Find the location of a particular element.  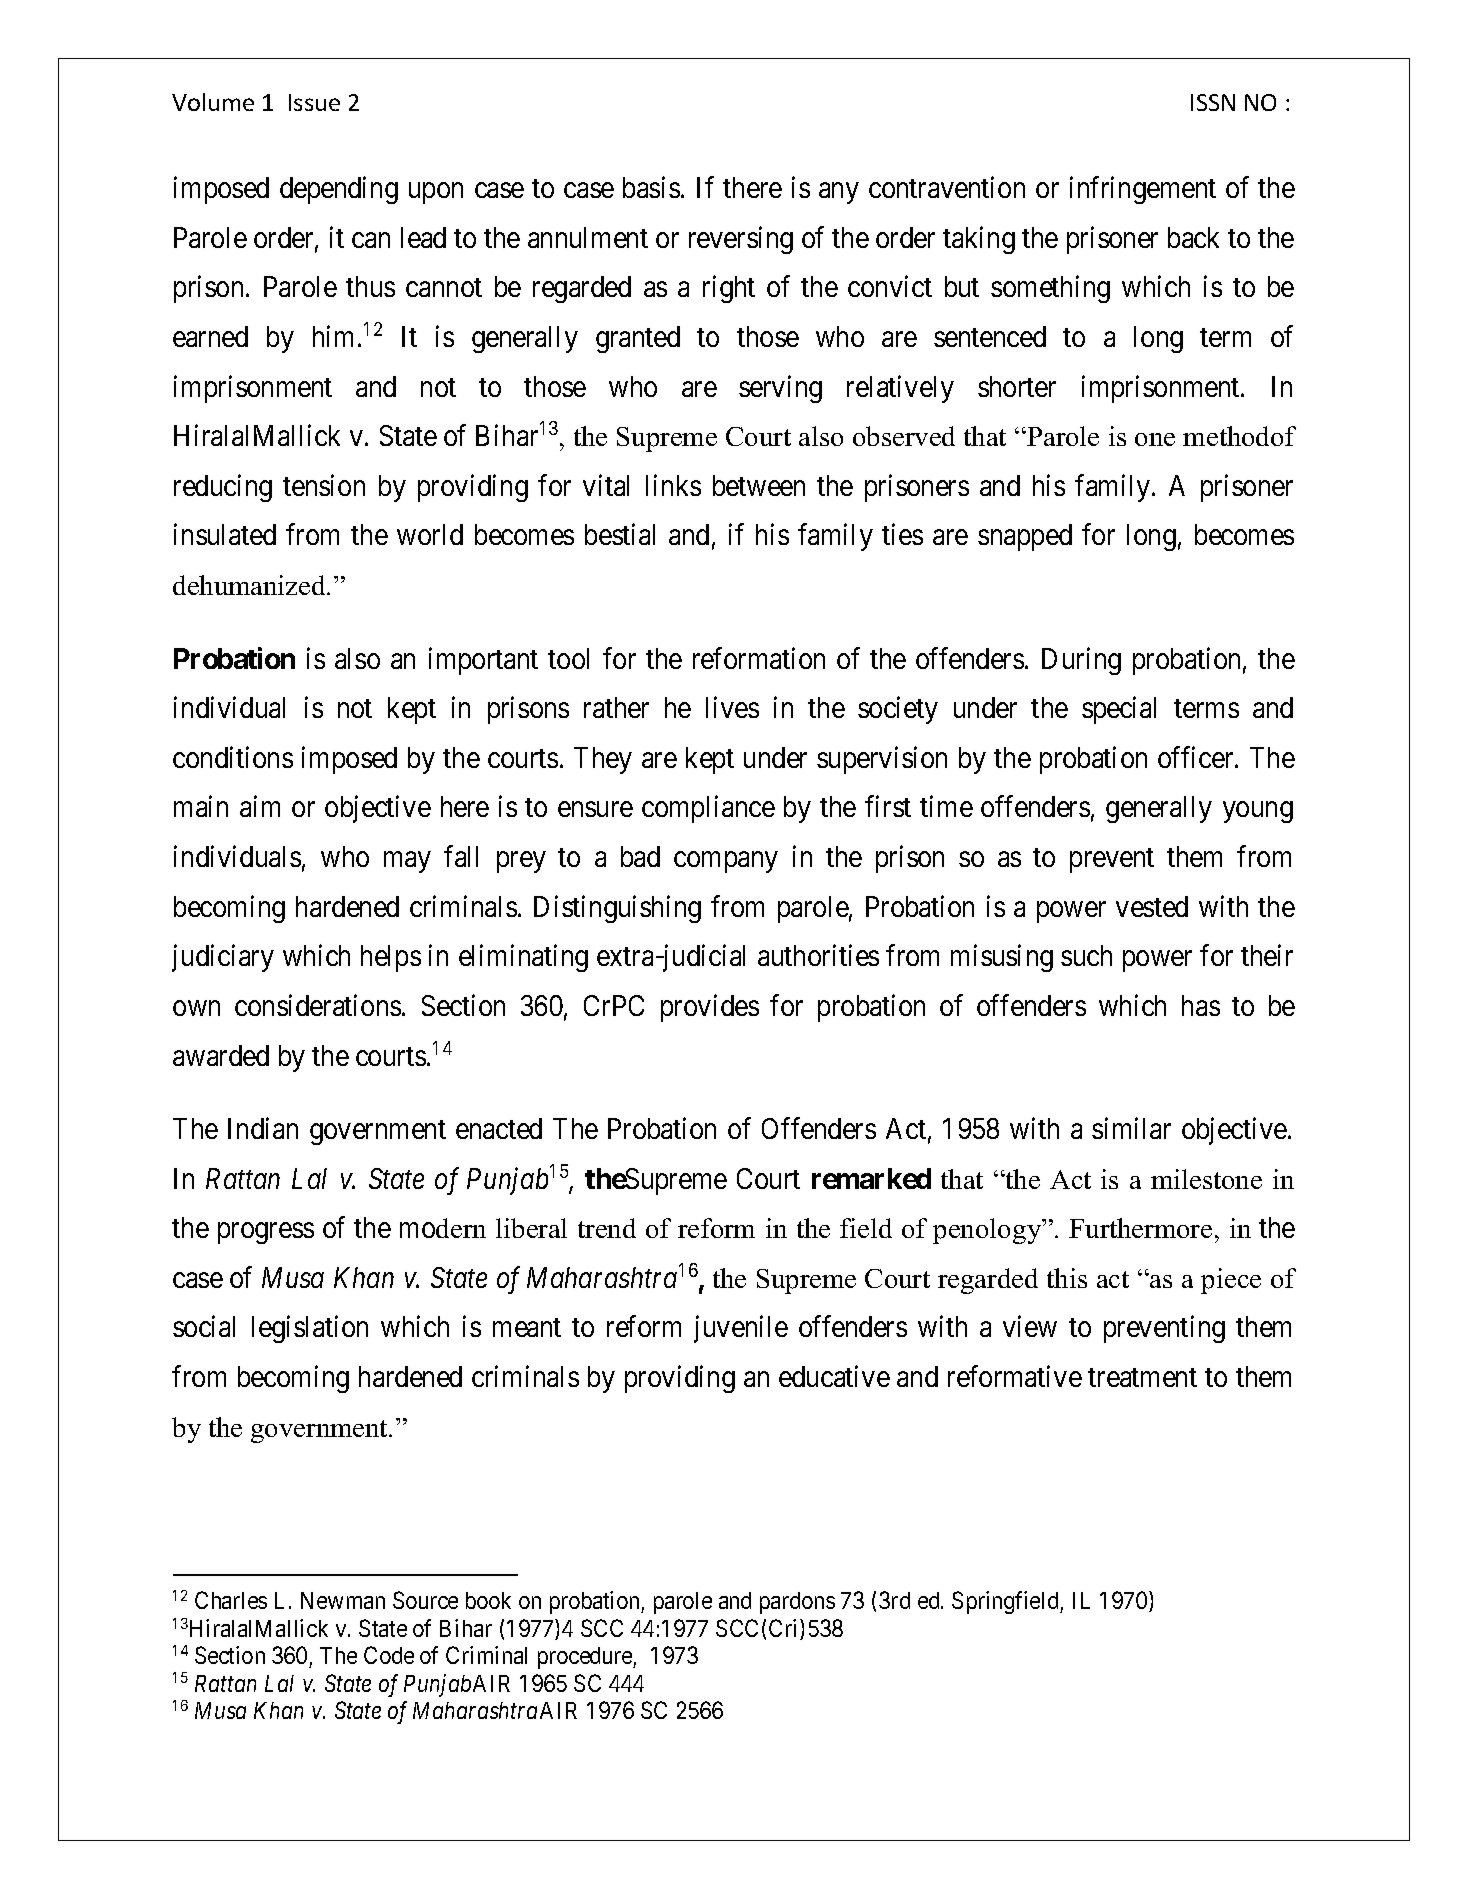

depending is located at coordinates (339, 190).
